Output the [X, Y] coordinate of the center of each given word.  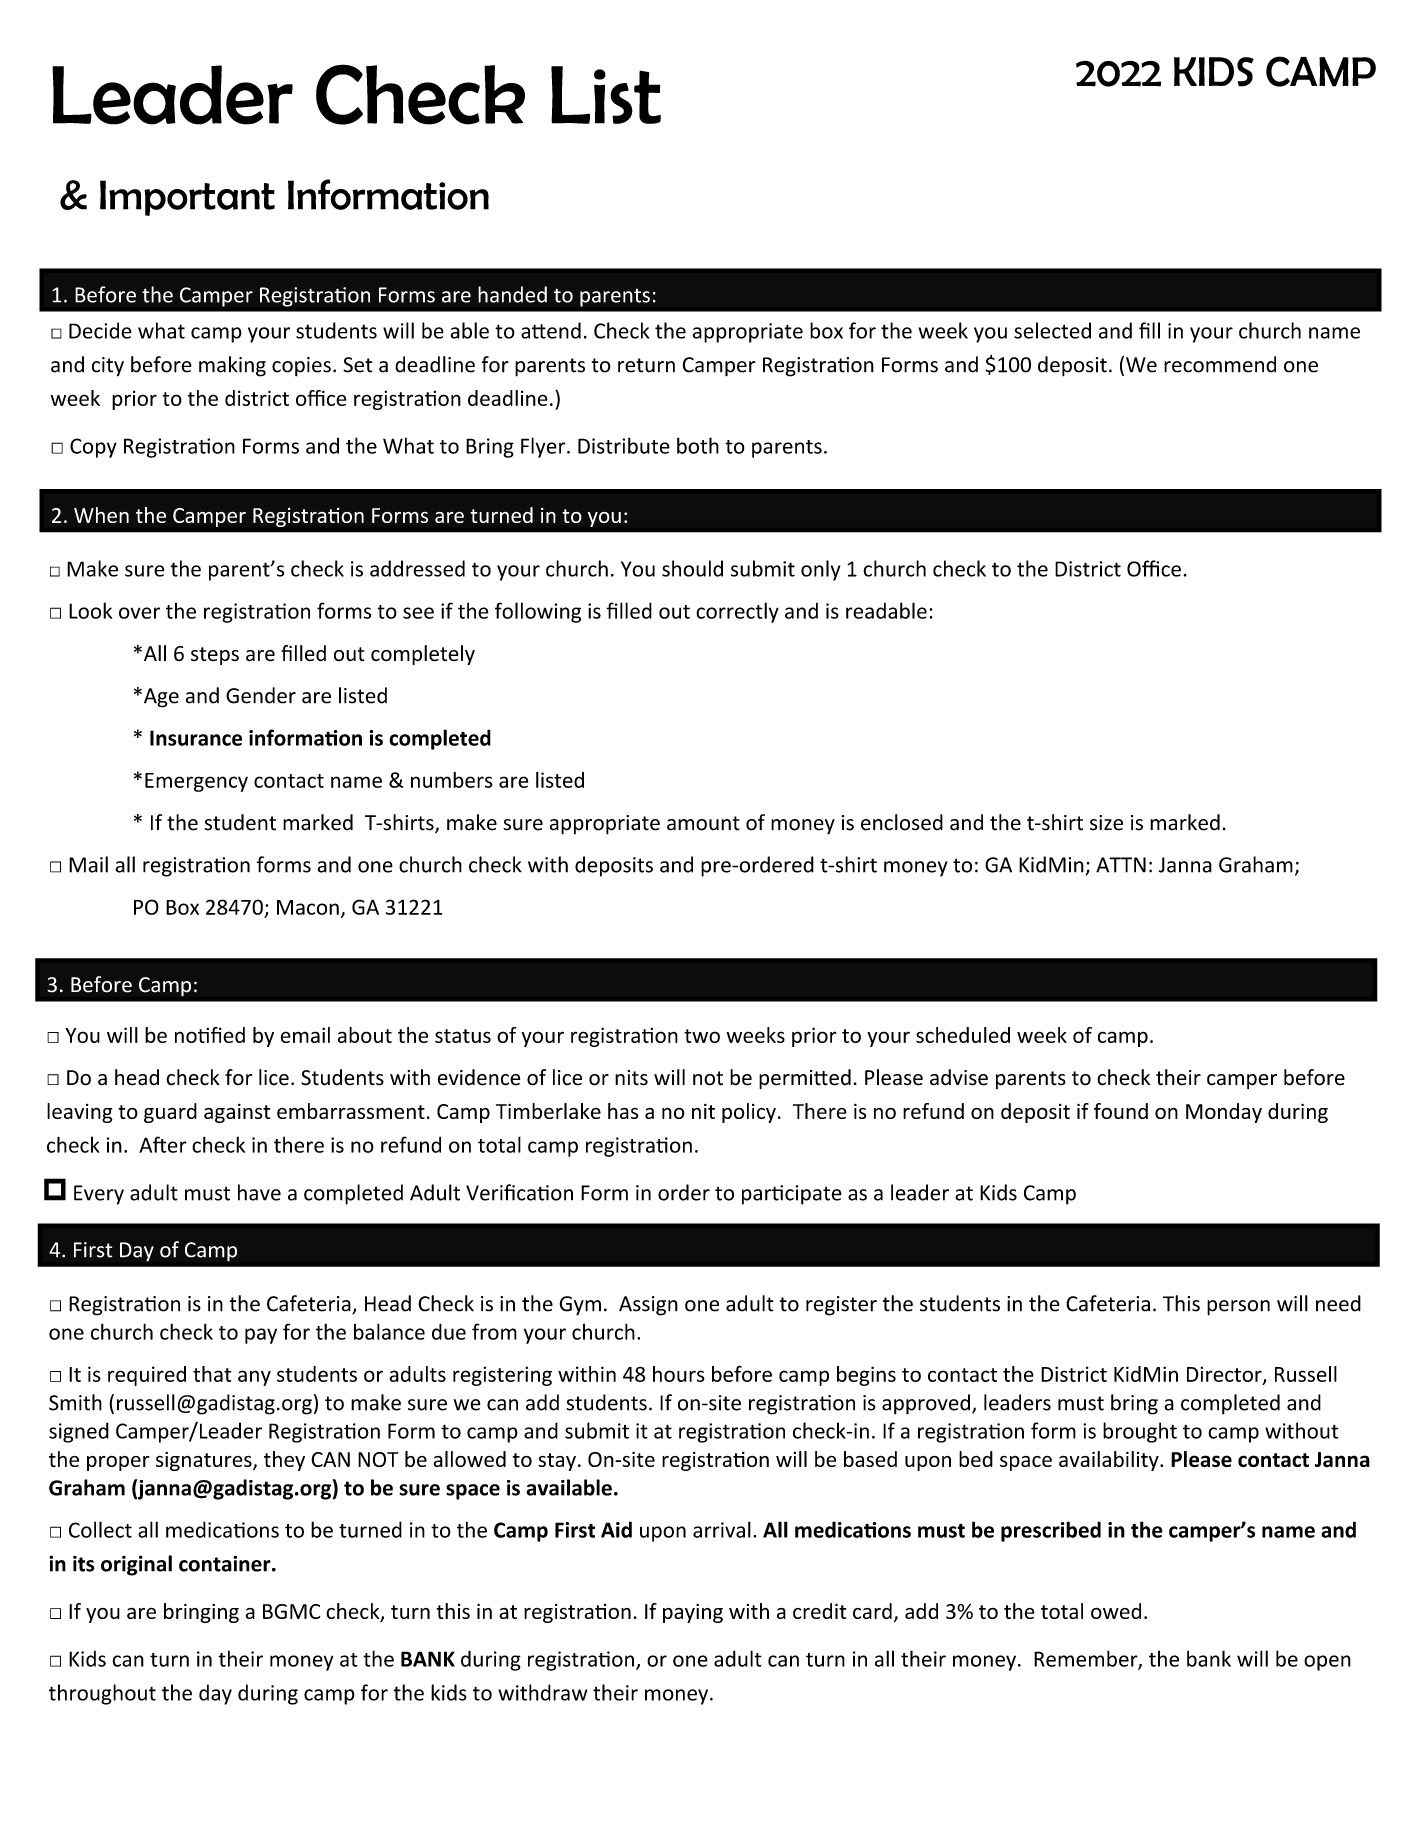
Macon [308, 907]
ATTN [1121, 865]
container [226, 1563]
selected [1052, 330]
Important [187, 198]
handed [512, 294]
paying [693, 1613]
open [1327, 1663]
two [702, 1036]
